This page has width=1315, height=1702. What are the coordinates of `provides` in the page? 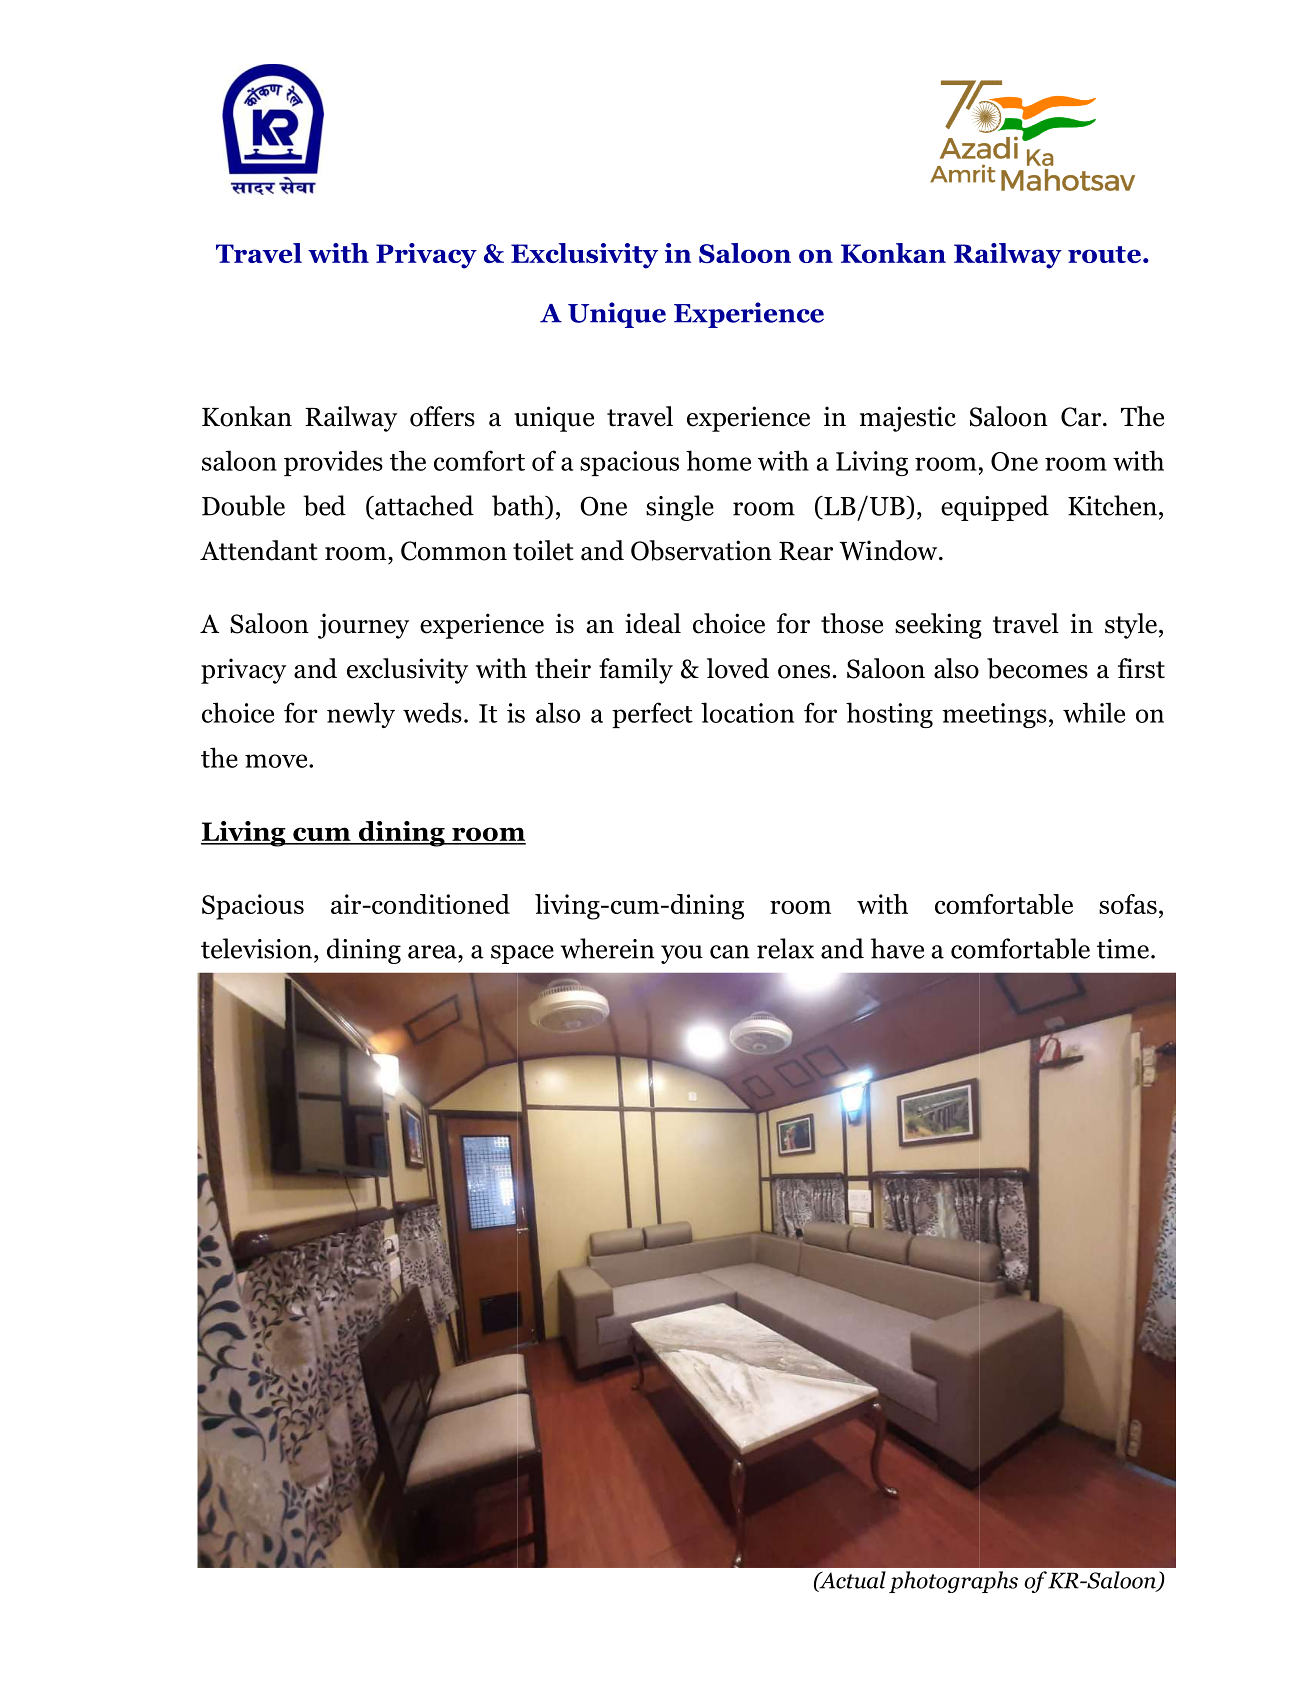 It's located at (333, 463).
